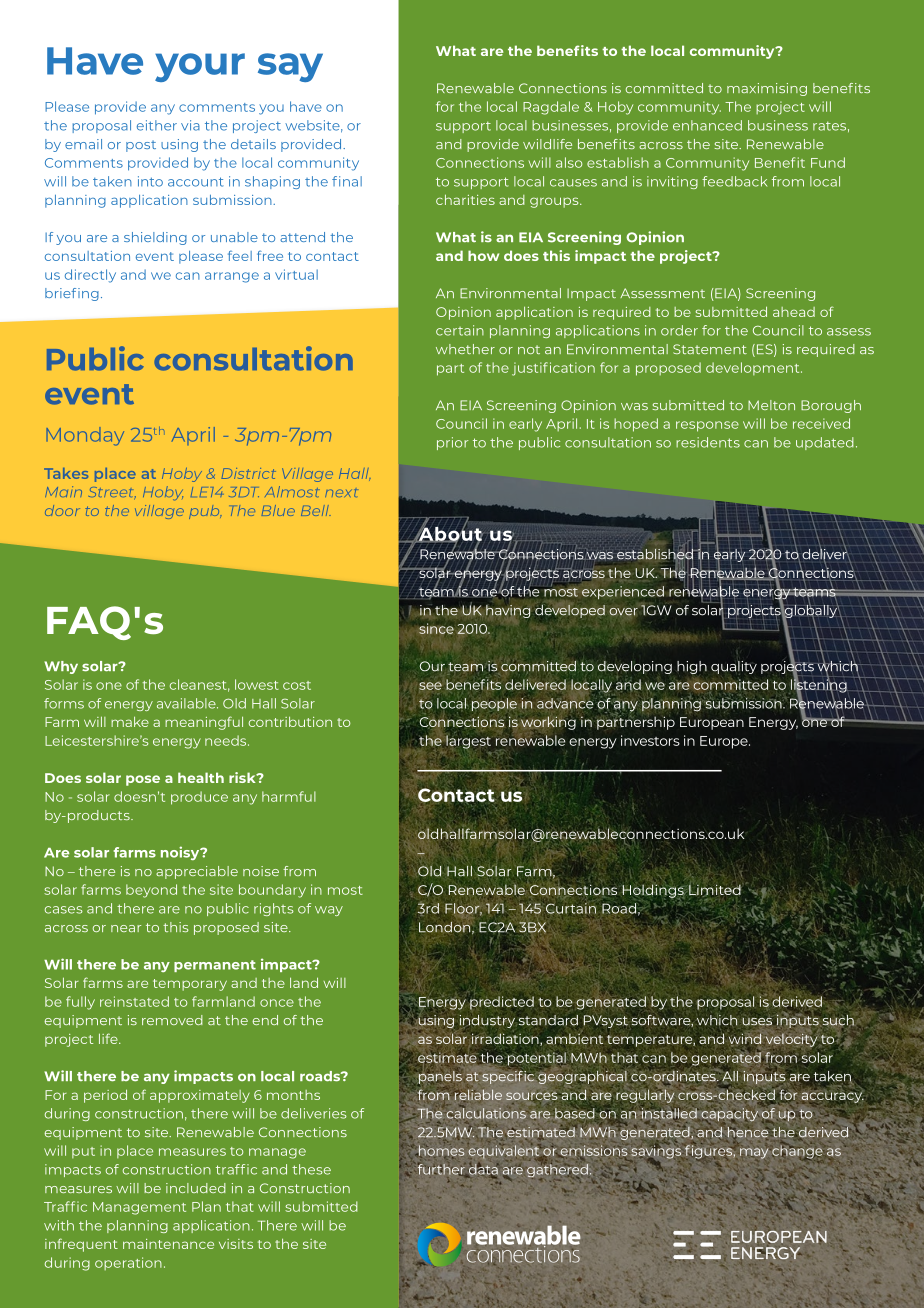 This screenshot has width=924, height=1308. Describe the element at coordinates (181, 853) in the screenshot. I see `noisy` at that location.
